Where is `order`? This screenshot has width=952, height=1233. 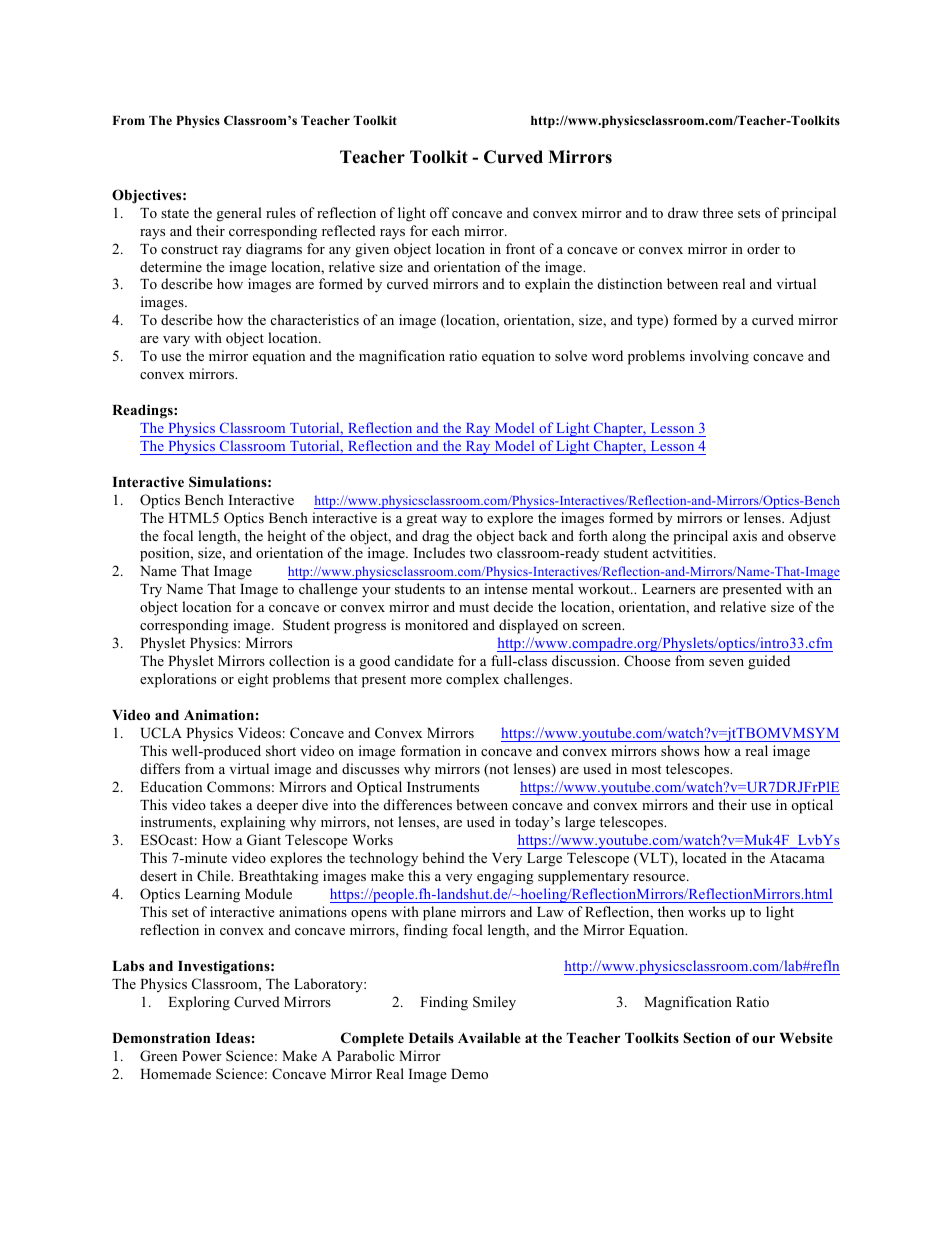
order is located at coordinates (763, 248).
